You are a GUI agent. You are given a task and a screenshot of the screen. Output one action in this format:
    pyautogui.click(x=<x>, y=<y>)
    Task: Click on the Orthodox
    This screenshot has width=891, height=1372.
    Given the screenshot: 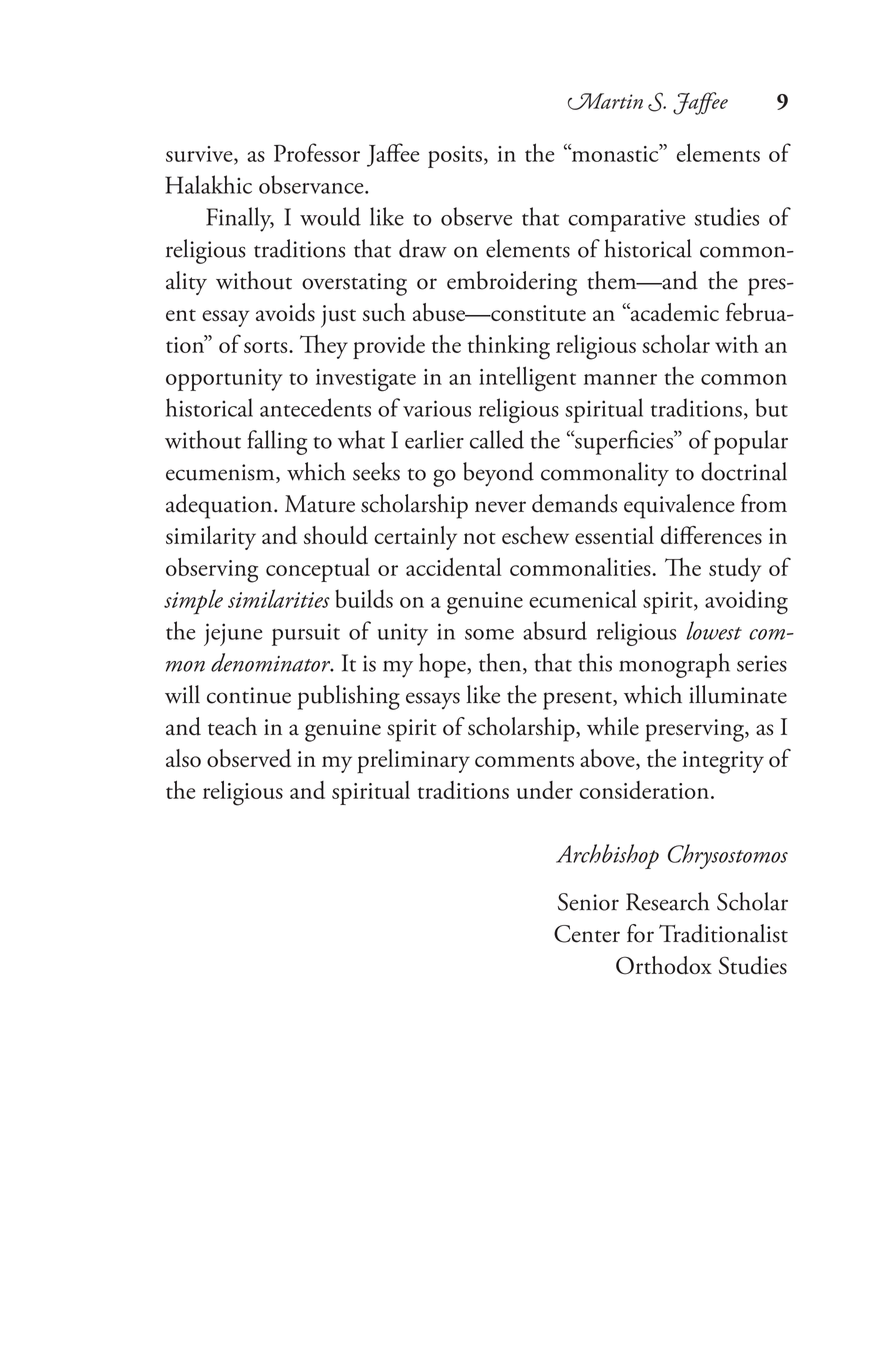 What is the action you would take?
    pyautogui.click(x=664, y=965)
